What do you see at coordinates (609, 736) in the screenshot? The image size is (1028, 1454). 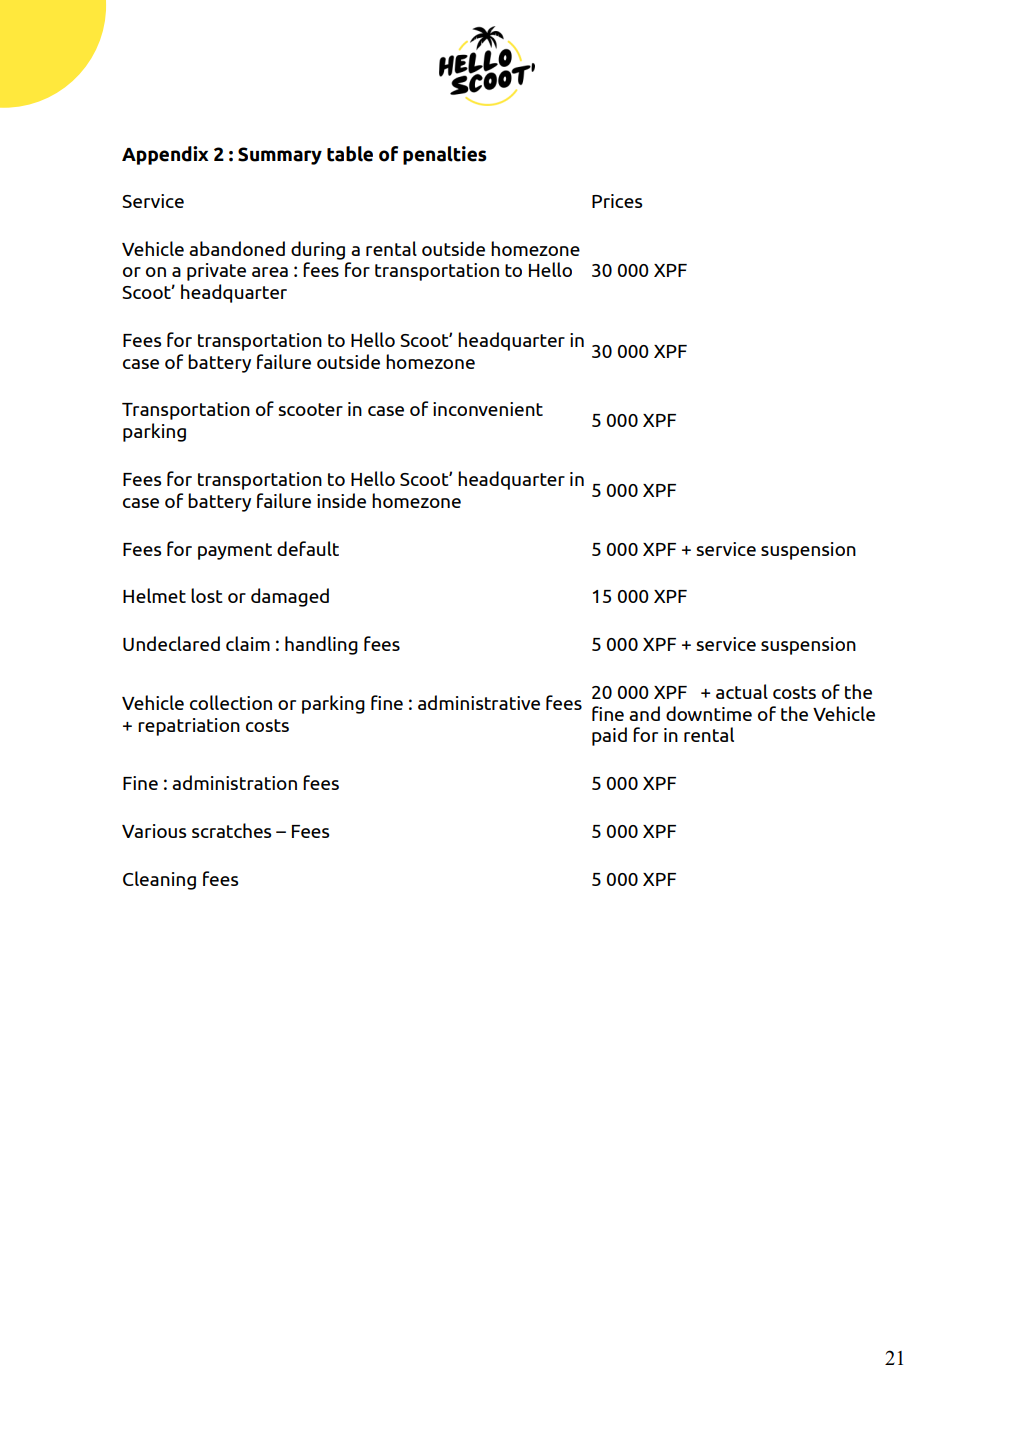 I see `paid` at bounding box center [609, 736].
